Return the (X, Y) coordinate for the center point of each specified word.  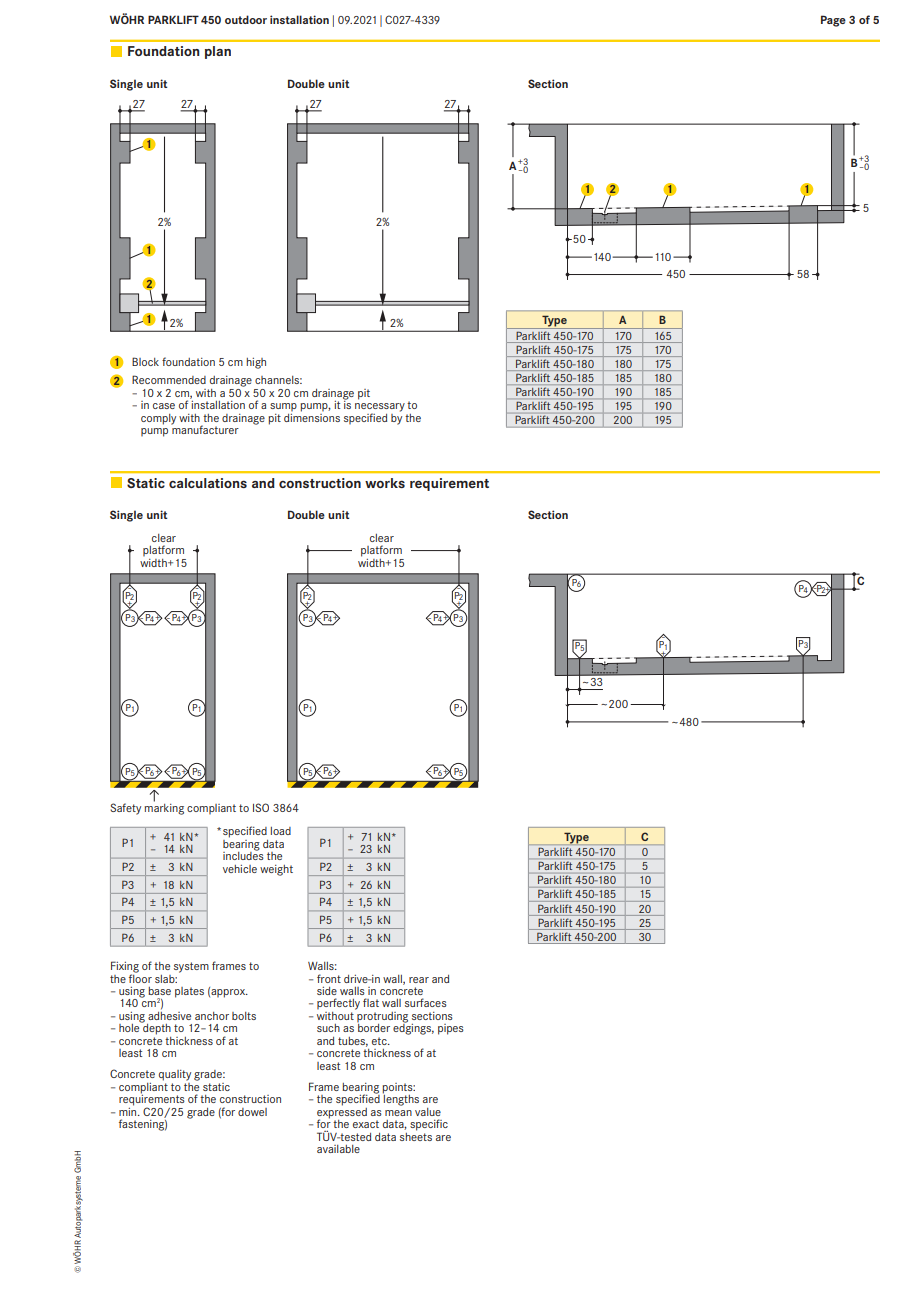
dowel (252, 1112)
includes (243, 855)
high (256, 363)
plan (218, 52)
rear (419, 980)
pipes (451, 1029)
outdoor (246, 19)
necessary (380, 408)
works (385, 483)
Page (833, 21)
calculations (208, 483)
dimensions (312, 416)
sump (283, 407)
